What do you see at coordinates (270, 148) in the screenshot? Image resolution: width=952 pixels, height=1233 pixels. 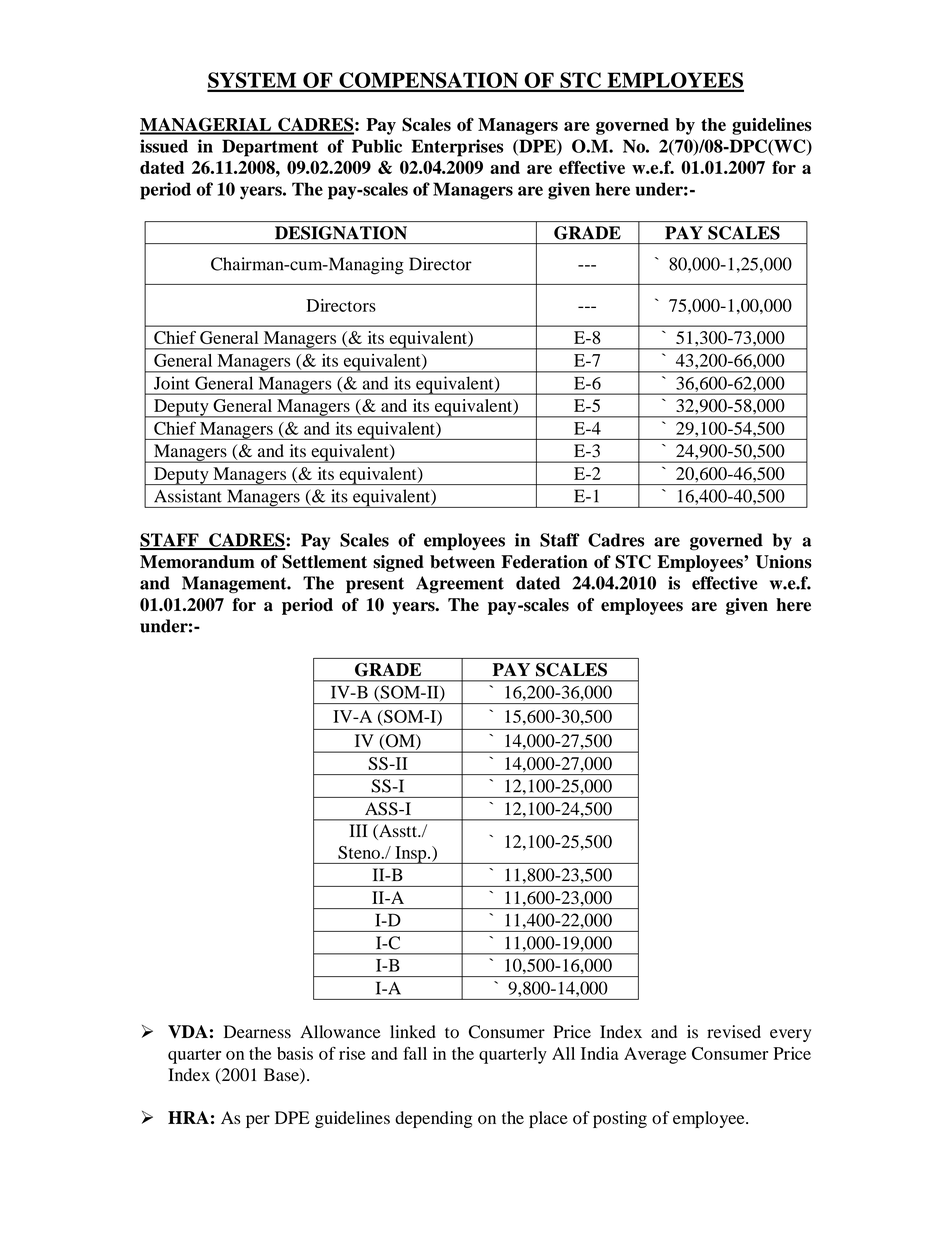 I see `Department` at bounding box center [270, 148].
